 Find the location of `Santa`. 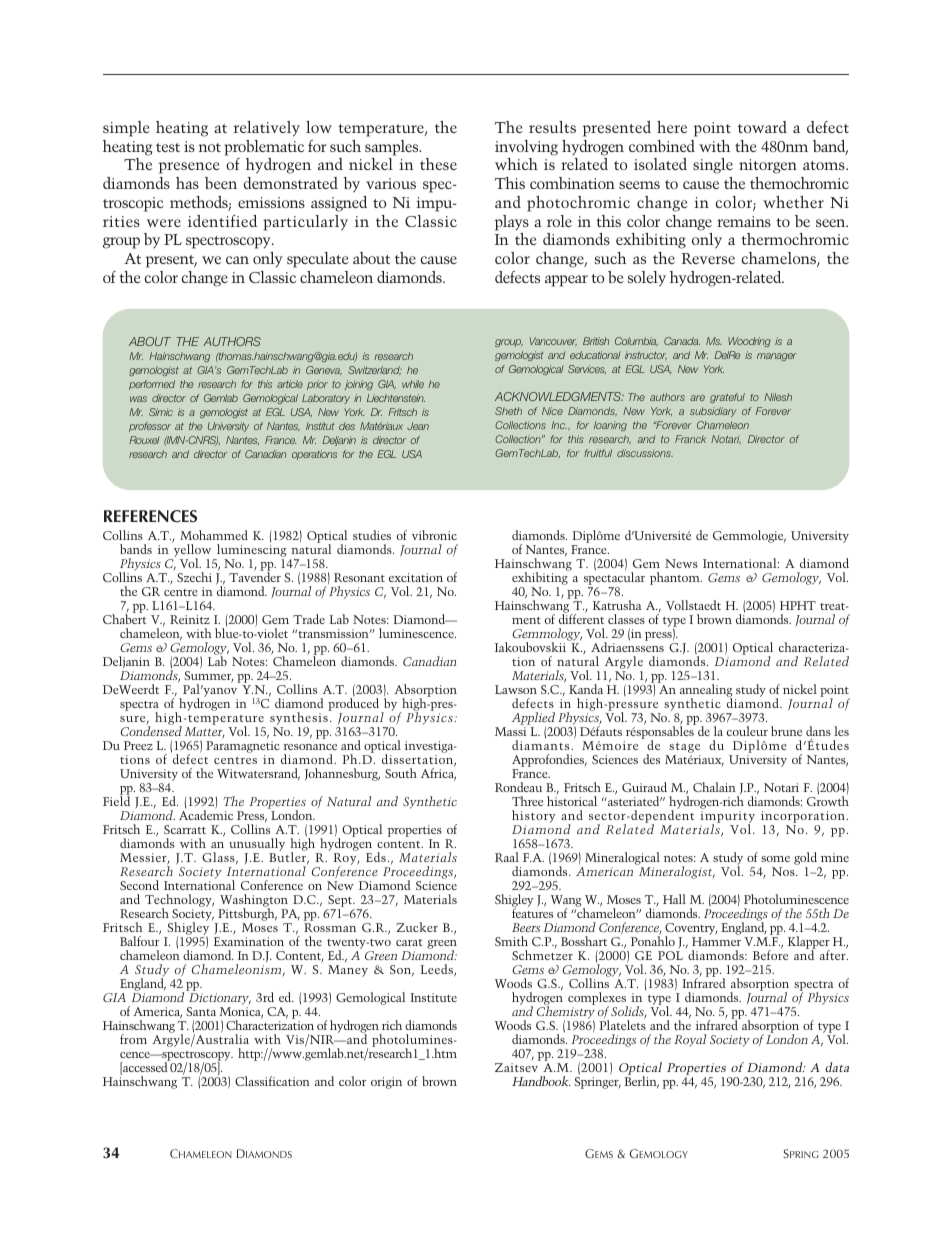

Santa is located at coordinates (201, 1011).
